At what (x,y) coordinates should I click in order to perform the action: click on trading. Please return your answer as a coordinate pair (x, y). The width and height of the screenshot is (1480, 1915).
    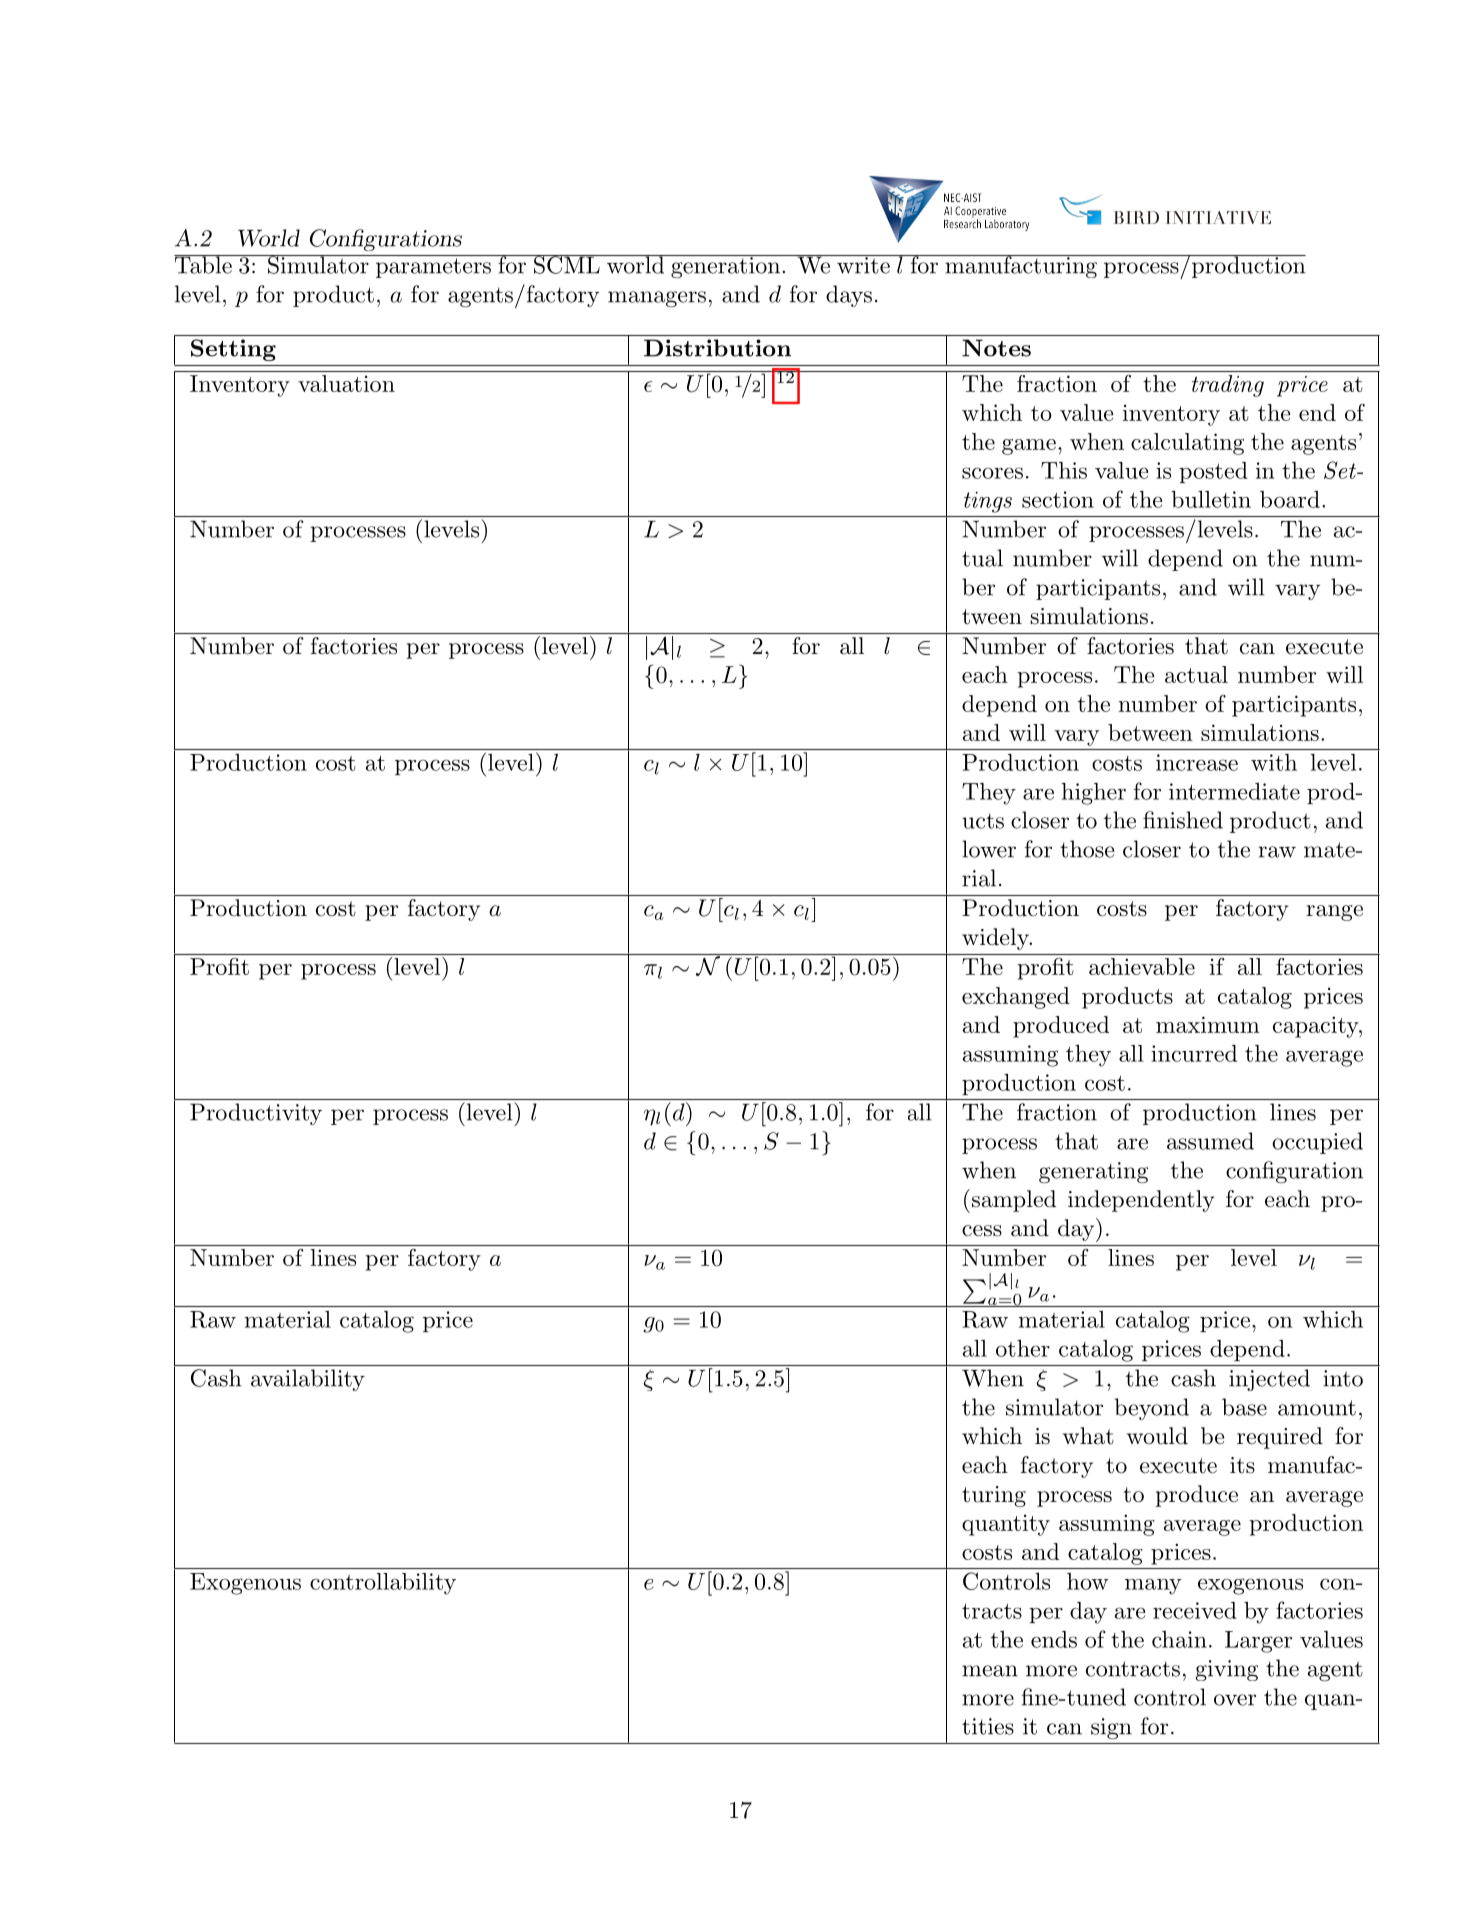
    Looking at the image, I should click on (1228, 386).
